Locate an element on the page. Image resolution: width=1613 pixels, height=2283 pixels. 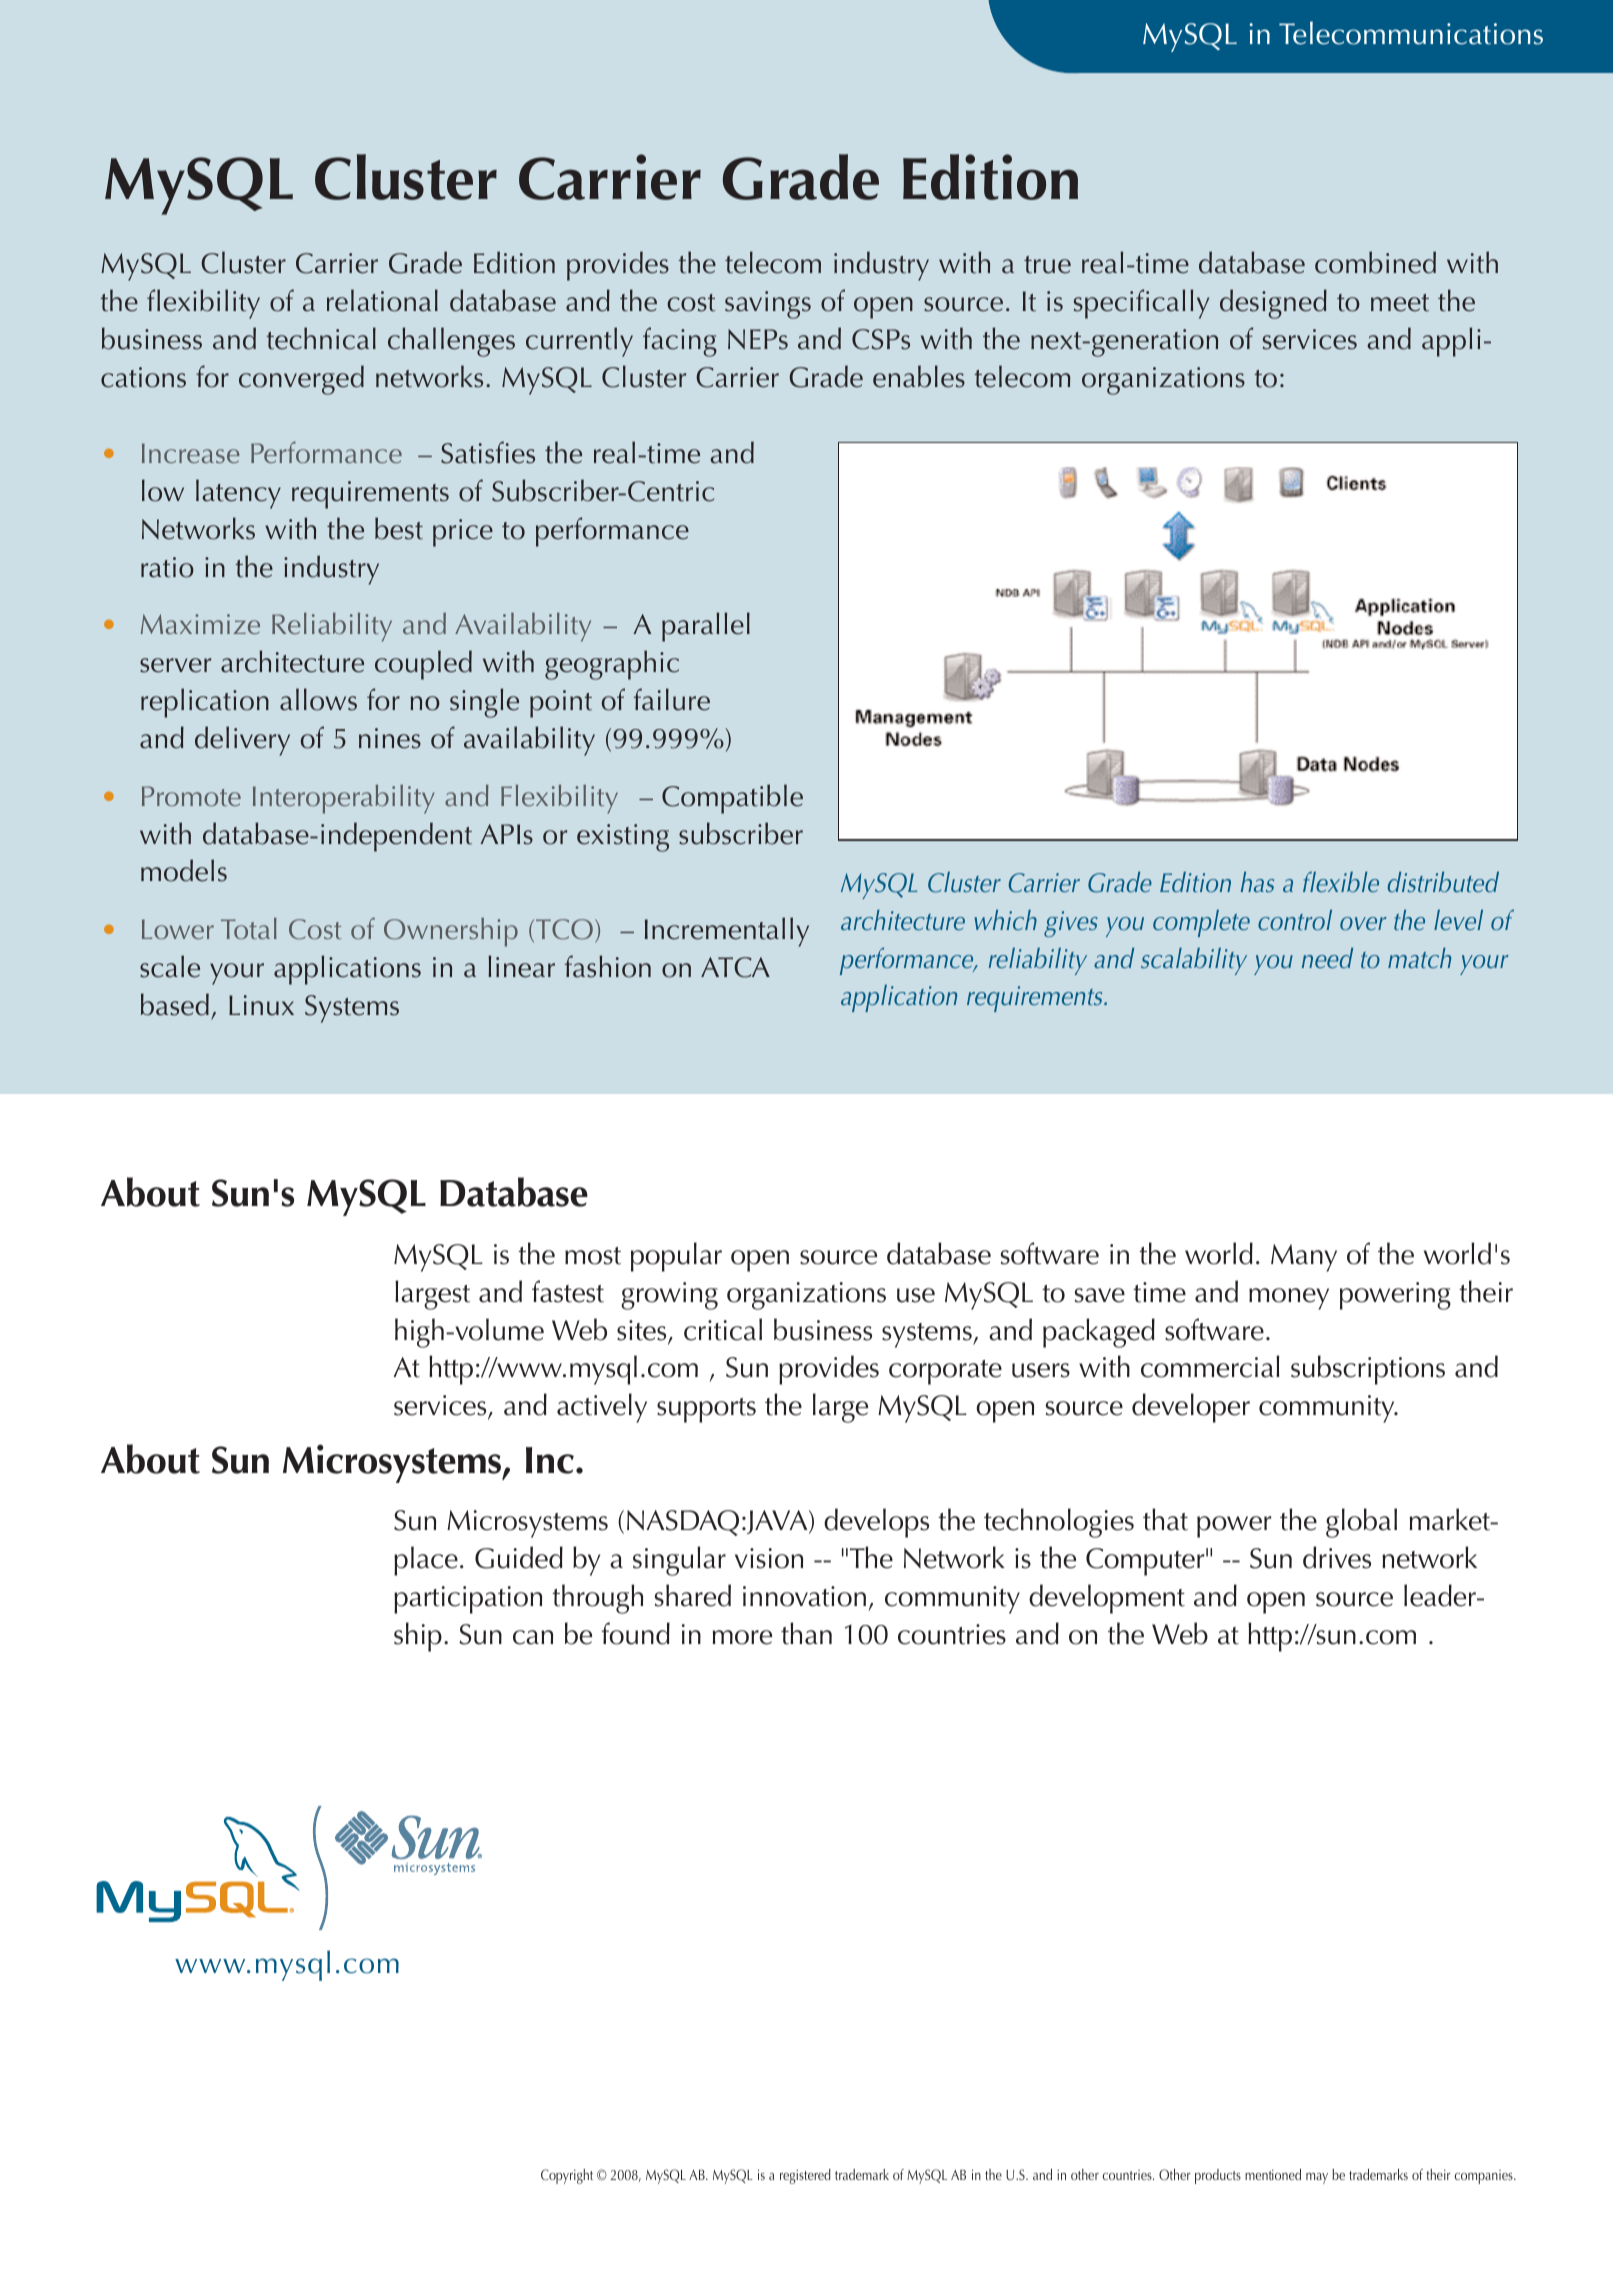
than is located at coordinates (806, 1633).
